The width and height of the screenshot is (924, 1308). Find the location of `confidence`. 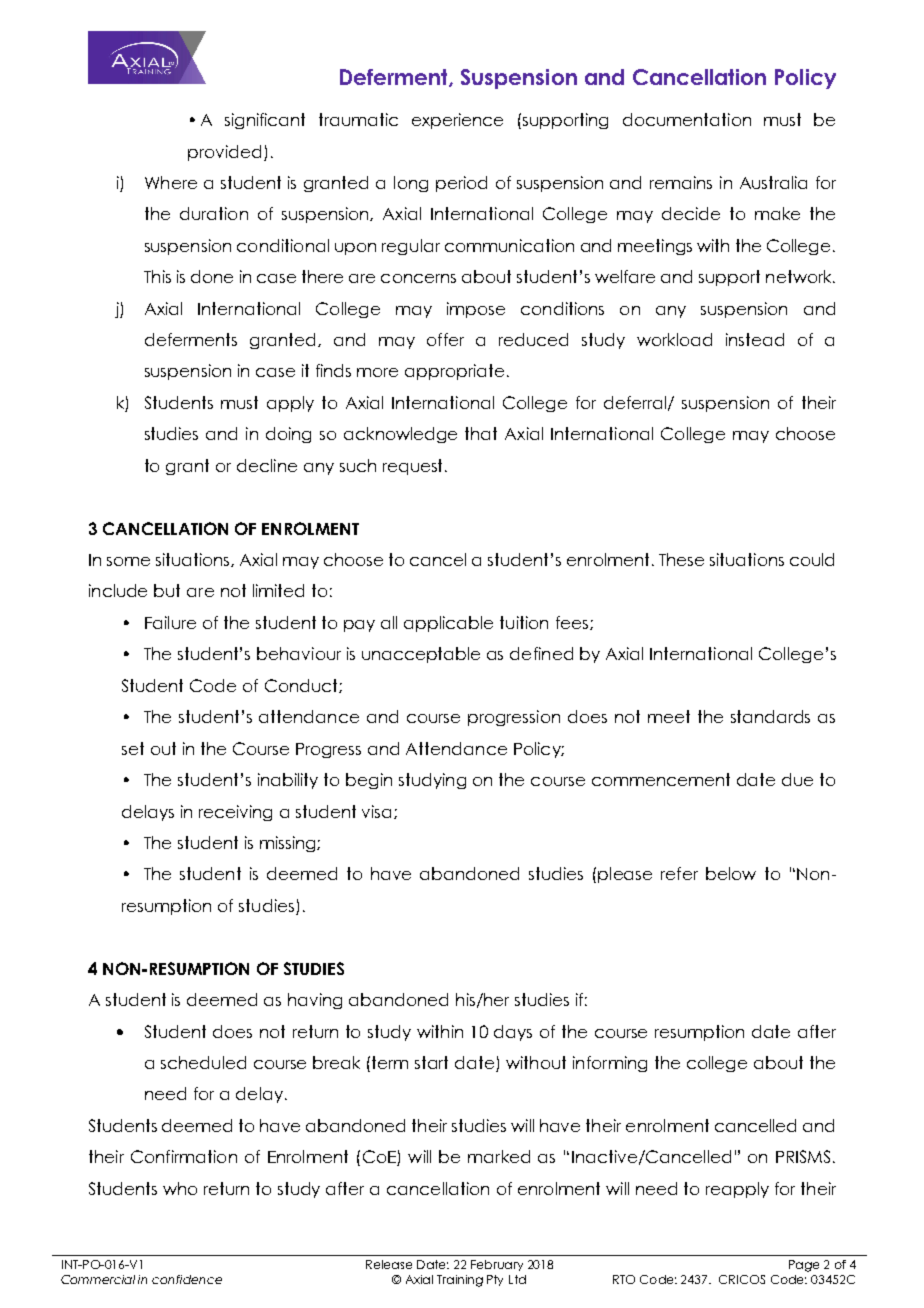

confidence is located at coordinates (187, 1279).
